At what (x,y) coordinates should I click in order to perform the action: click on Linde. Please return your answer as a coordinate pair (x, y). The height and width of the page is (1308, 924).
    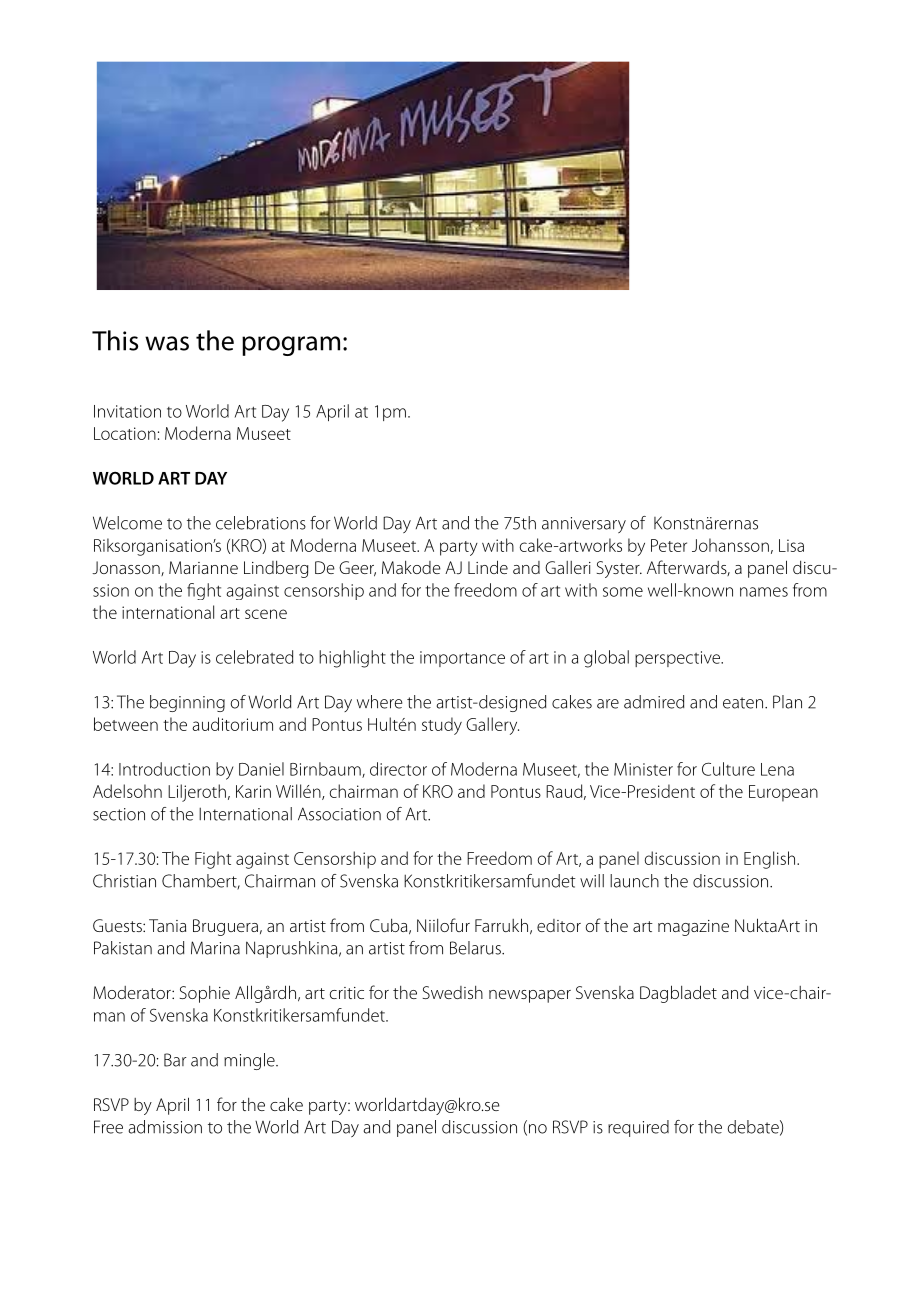
    Looking at the image, I should click on (488, 567).
